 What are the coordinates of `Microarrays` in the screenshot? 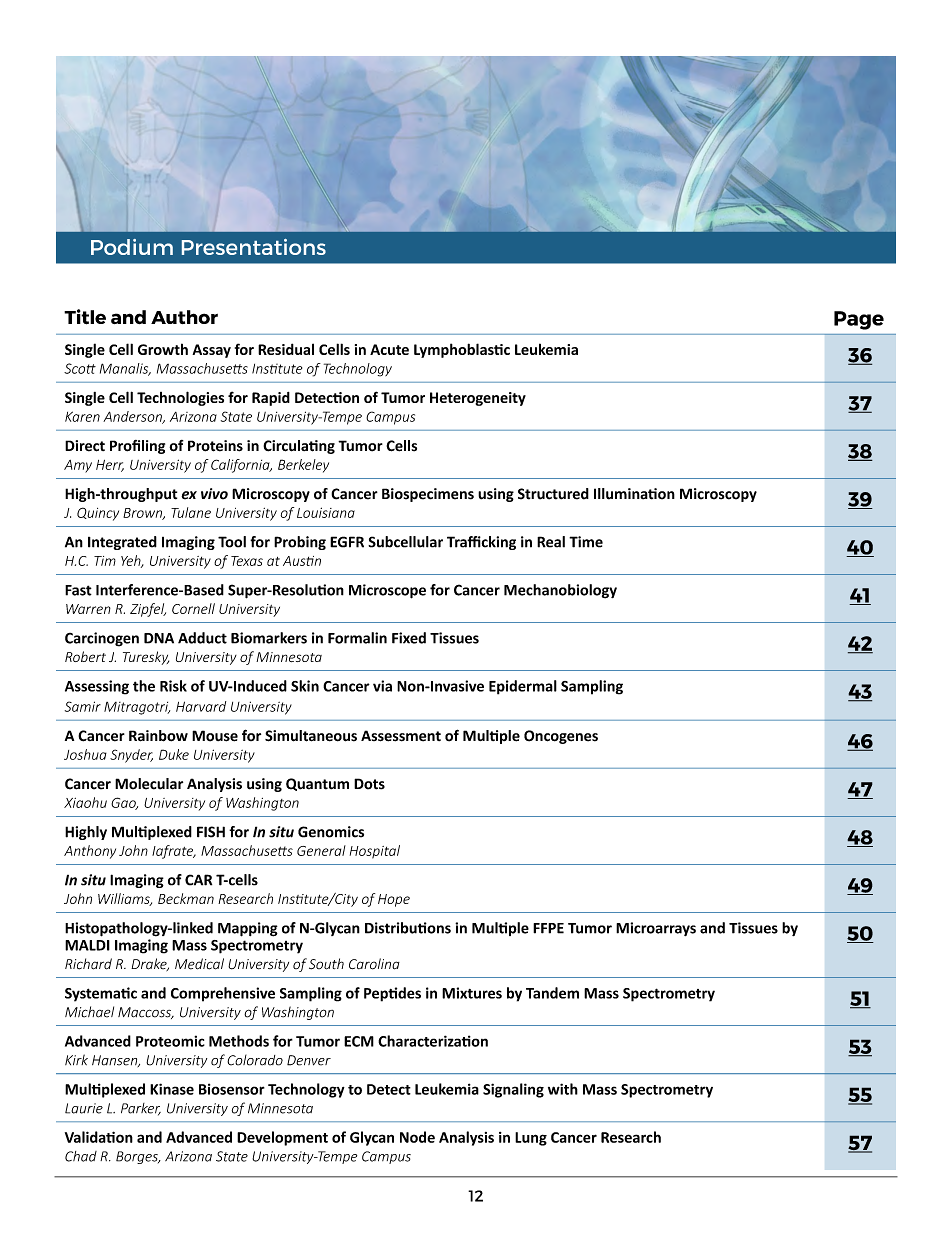 It's located at (656, 929).
